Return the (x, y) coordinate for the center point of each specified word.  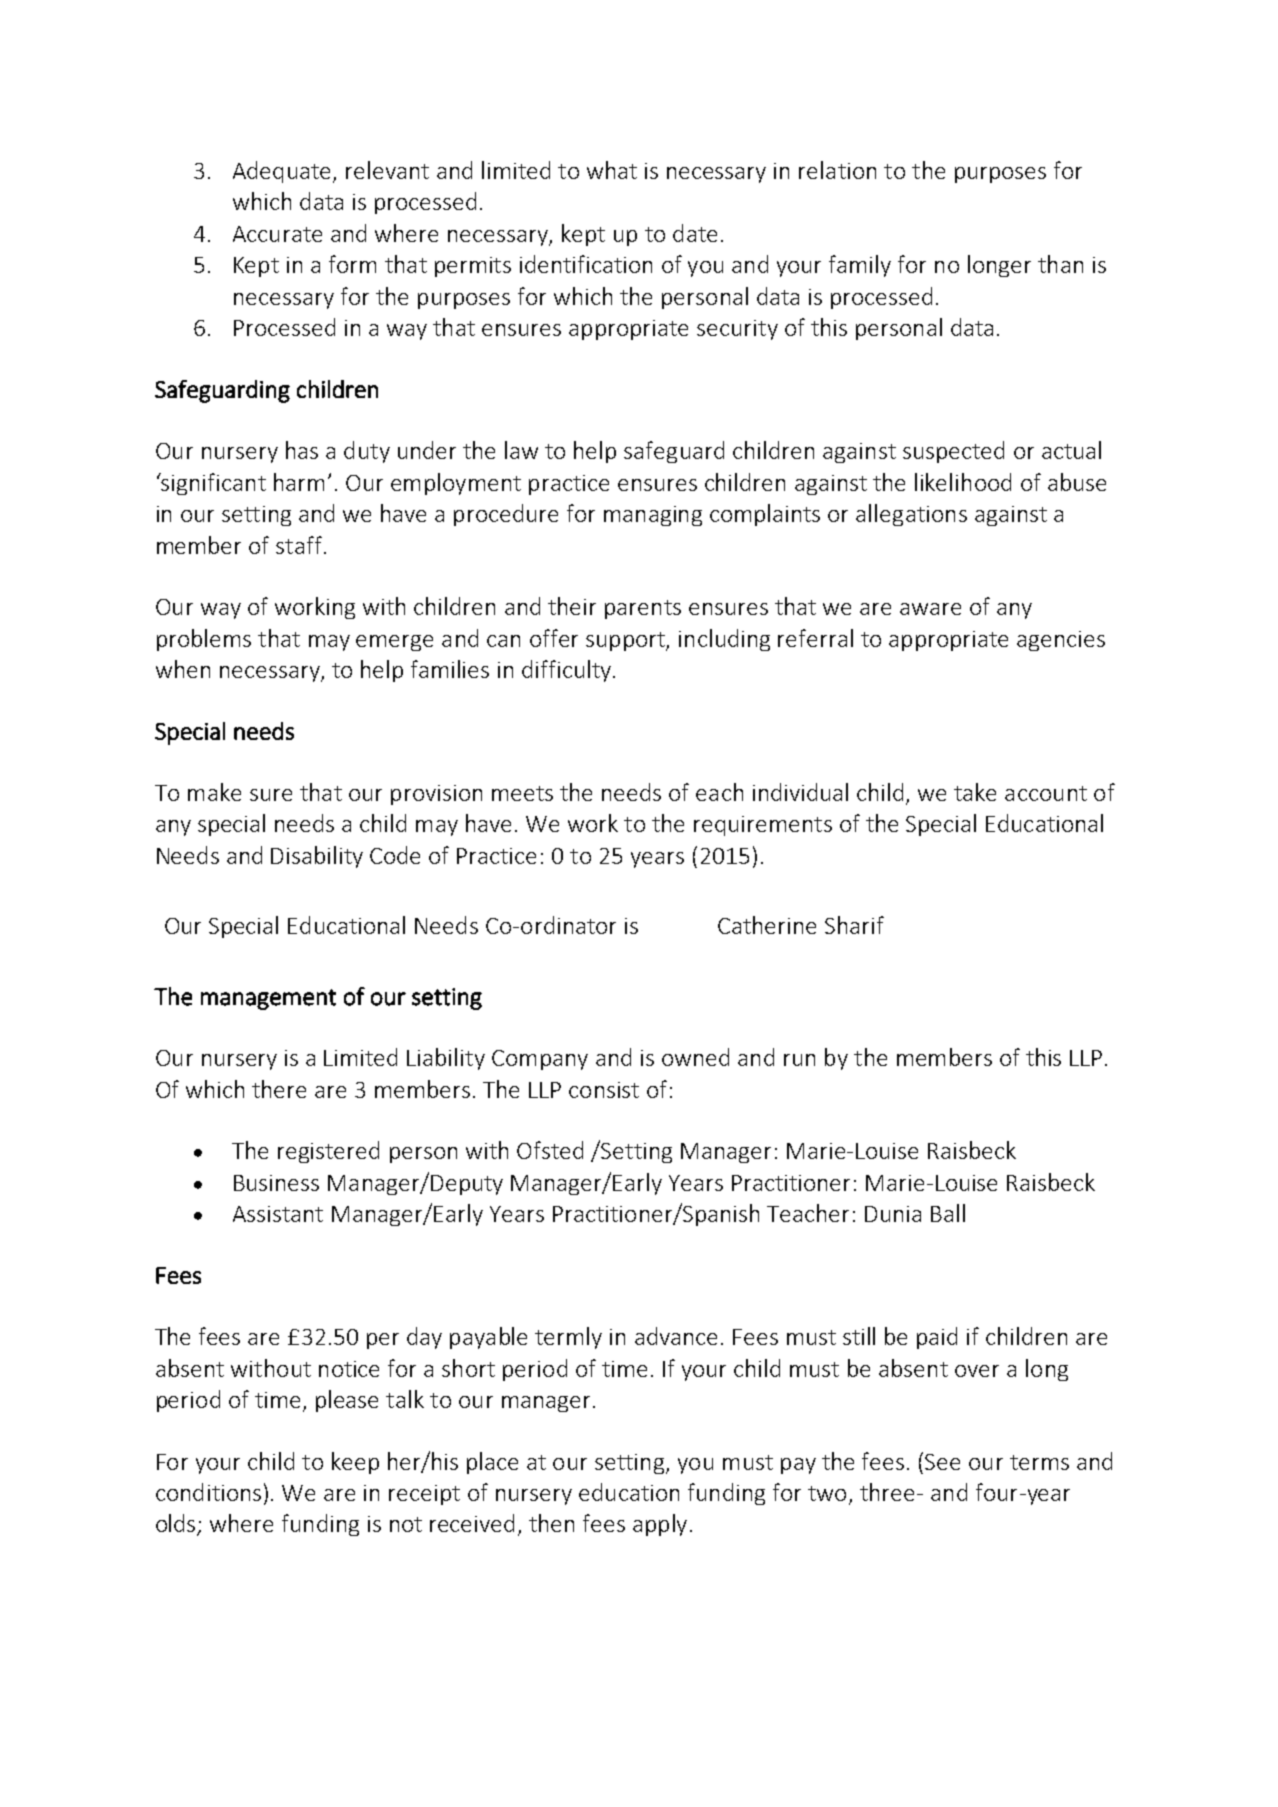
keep (355, 1463)
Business (276, 1183)
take (975, 792)
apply (660, 1525)
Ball (948, 1213)
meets (522, 793)
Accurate (277, 234)
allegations (911, 515)
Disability (317, 857)
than (1060, 264)
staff (300, 545)
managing (653, 516)
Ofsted (550, 1150)
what (612, 170)
